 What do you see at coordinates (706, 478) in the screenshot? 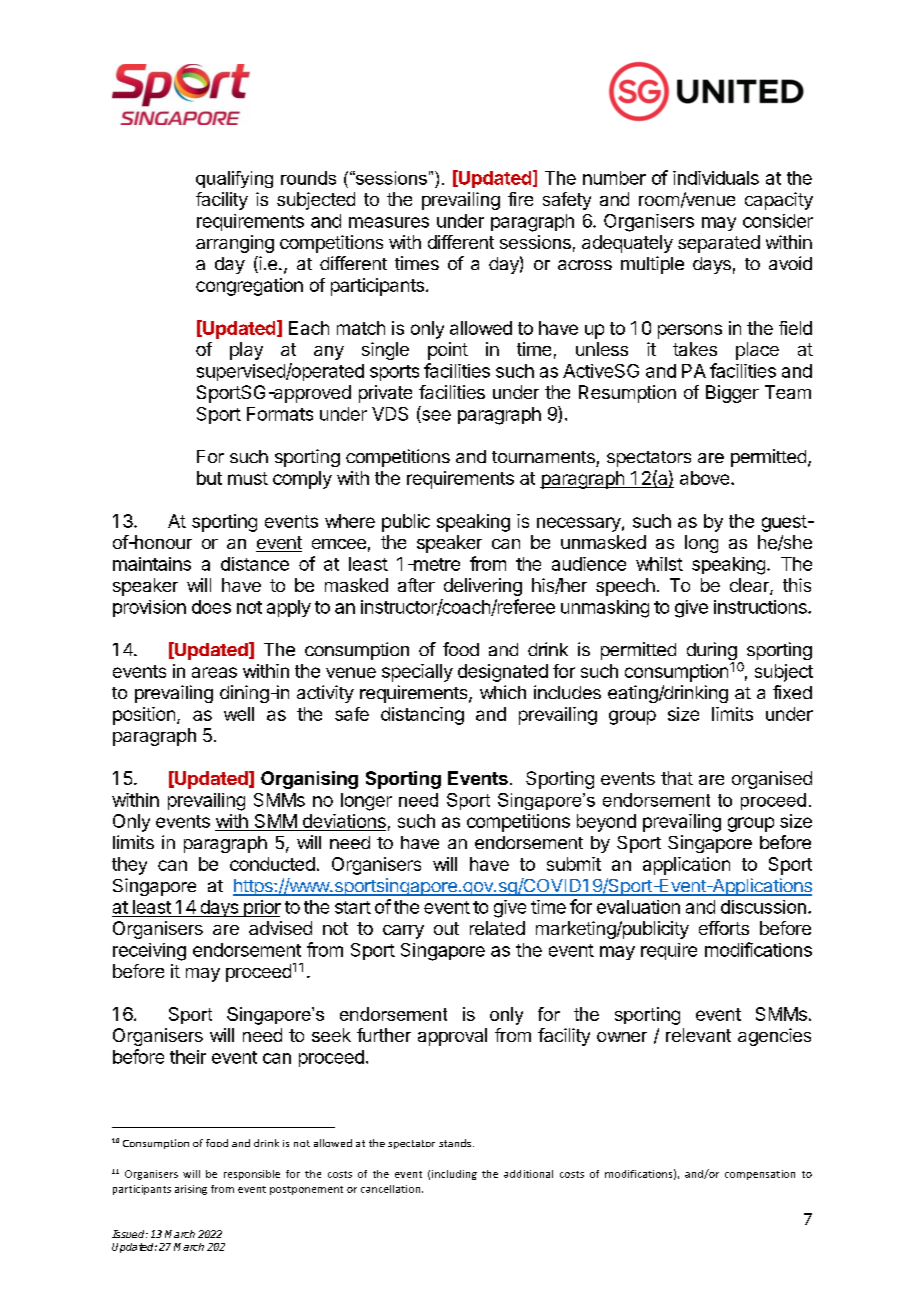
I see `above` at bounding box center [706, 478].
